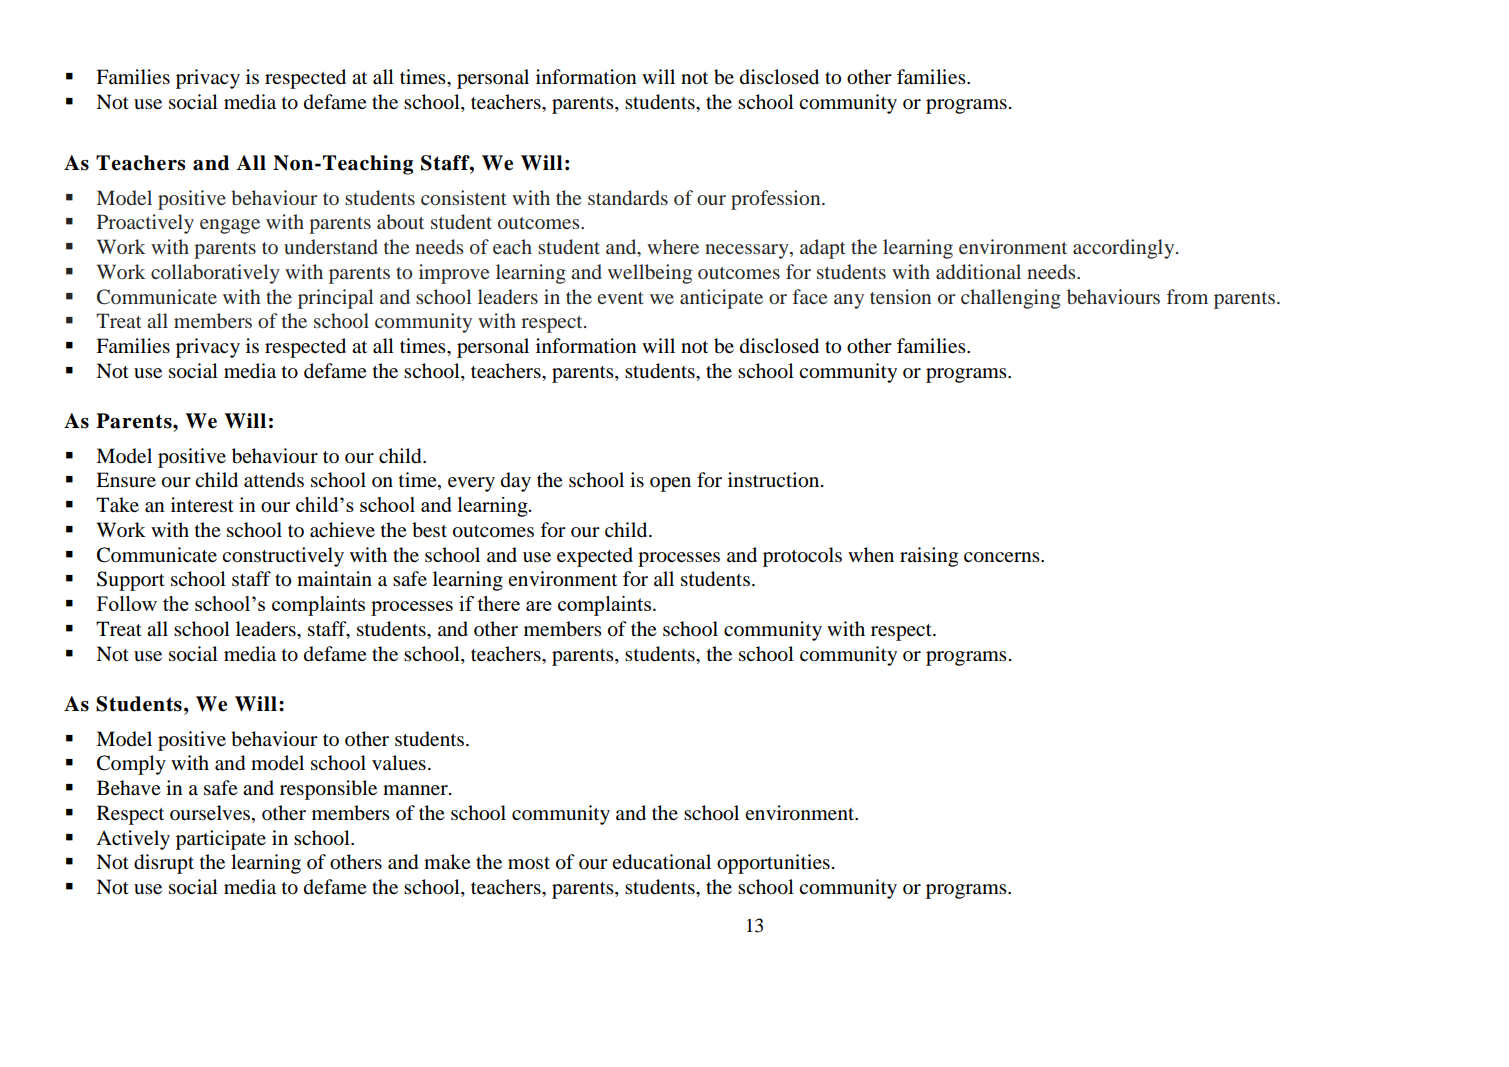  What do you see at coordinates (230, 226) in the image?
I see `engage` at bounding box center [230, 226].
